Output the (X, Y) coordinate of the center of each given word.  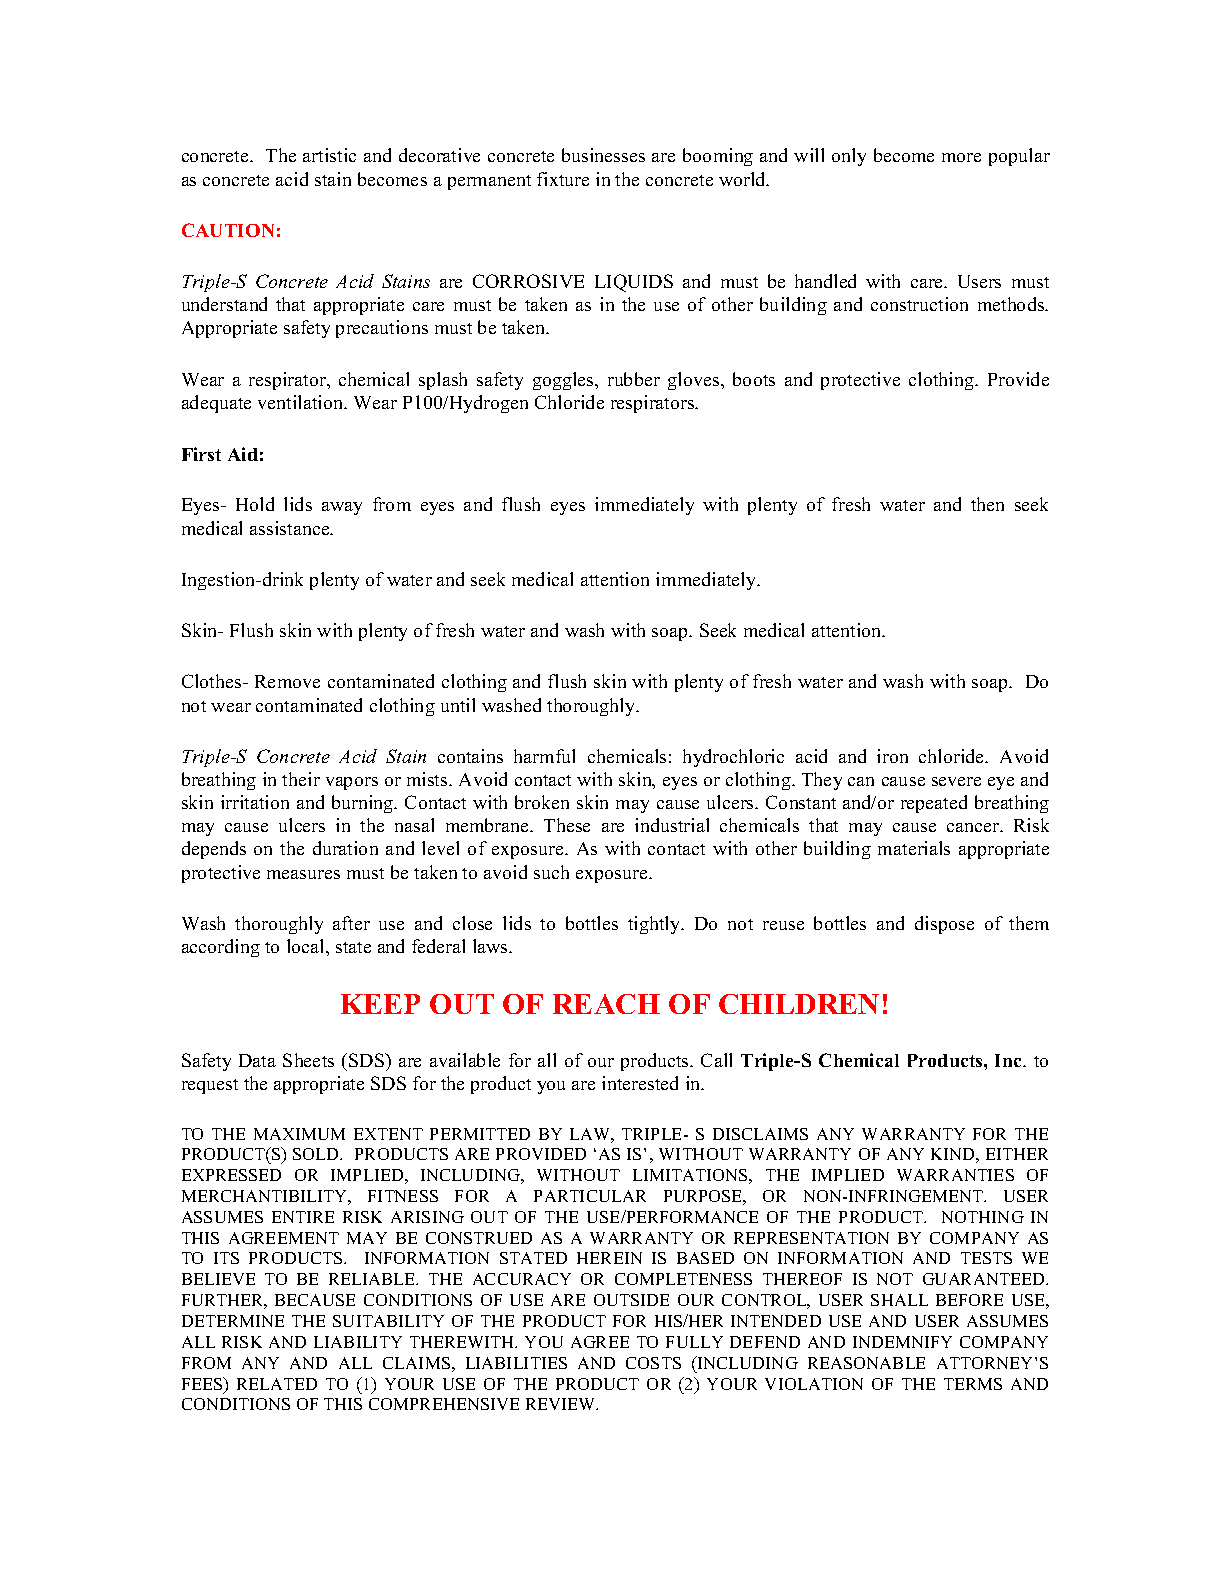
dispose (944, 925)
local (307, 946)
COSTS (653, 1363)
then (987, 504)
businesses (603, 155)
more (961, 157)
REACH (606, 1004)
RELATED (277, 1384)
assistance (291, 528)
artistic (329, 155)
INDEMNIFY (902, 1342)
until (458, 705)
